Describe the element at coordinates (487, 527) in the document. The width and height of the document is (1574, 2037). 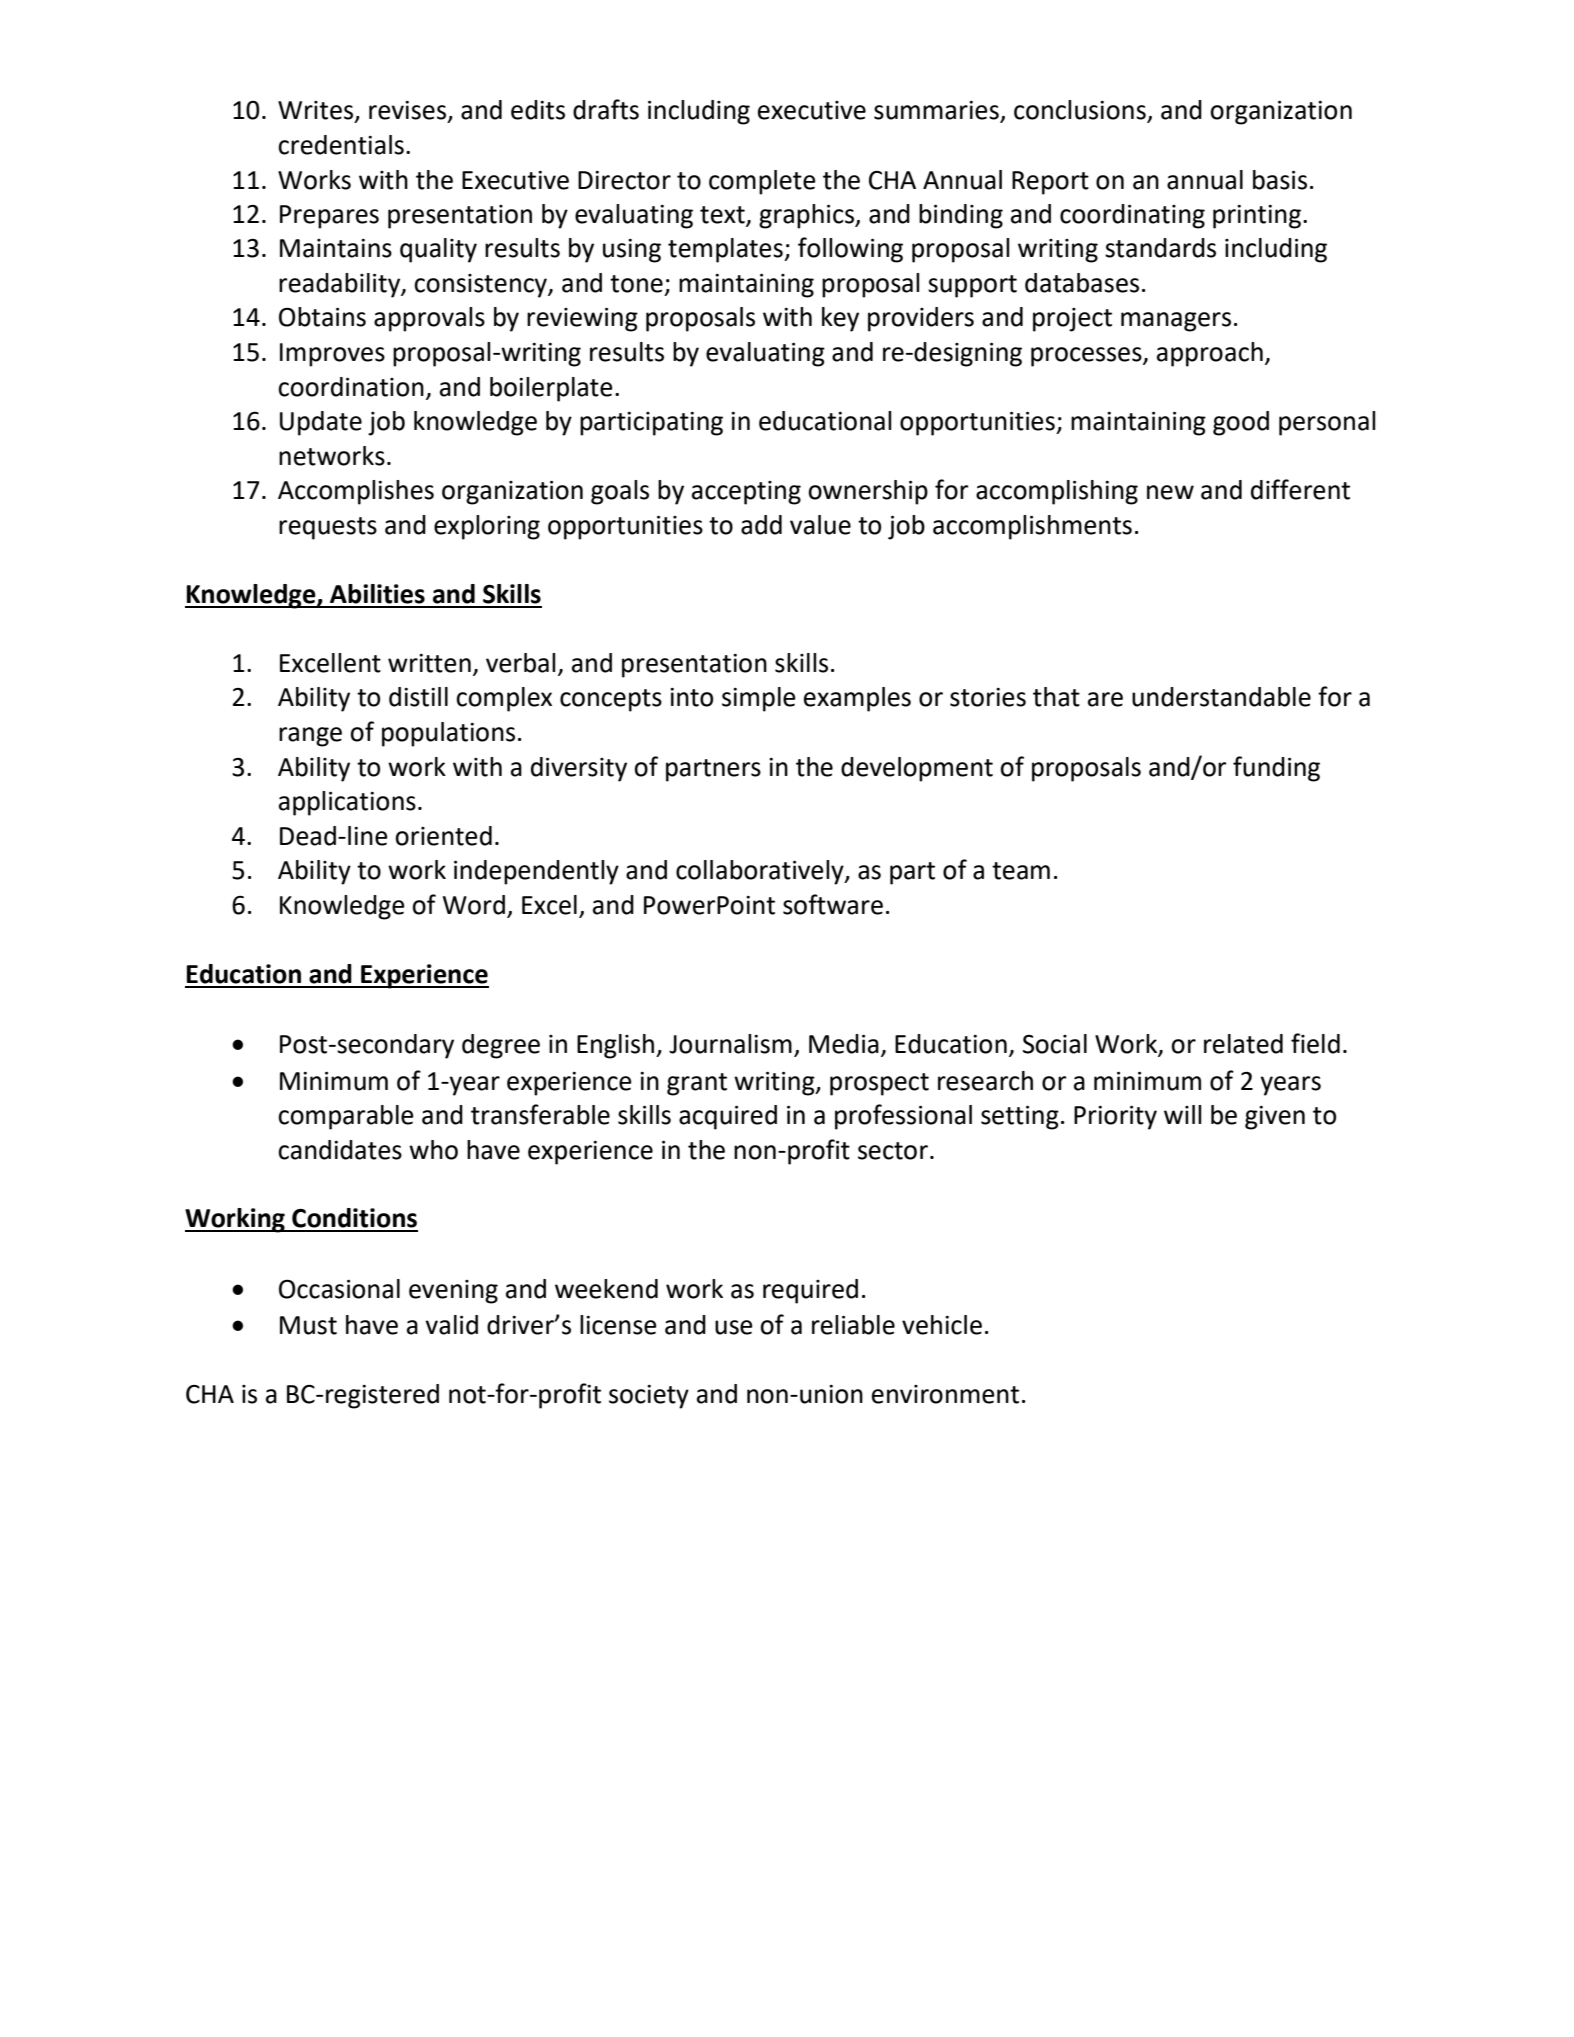
I see `exploring` at that location.
